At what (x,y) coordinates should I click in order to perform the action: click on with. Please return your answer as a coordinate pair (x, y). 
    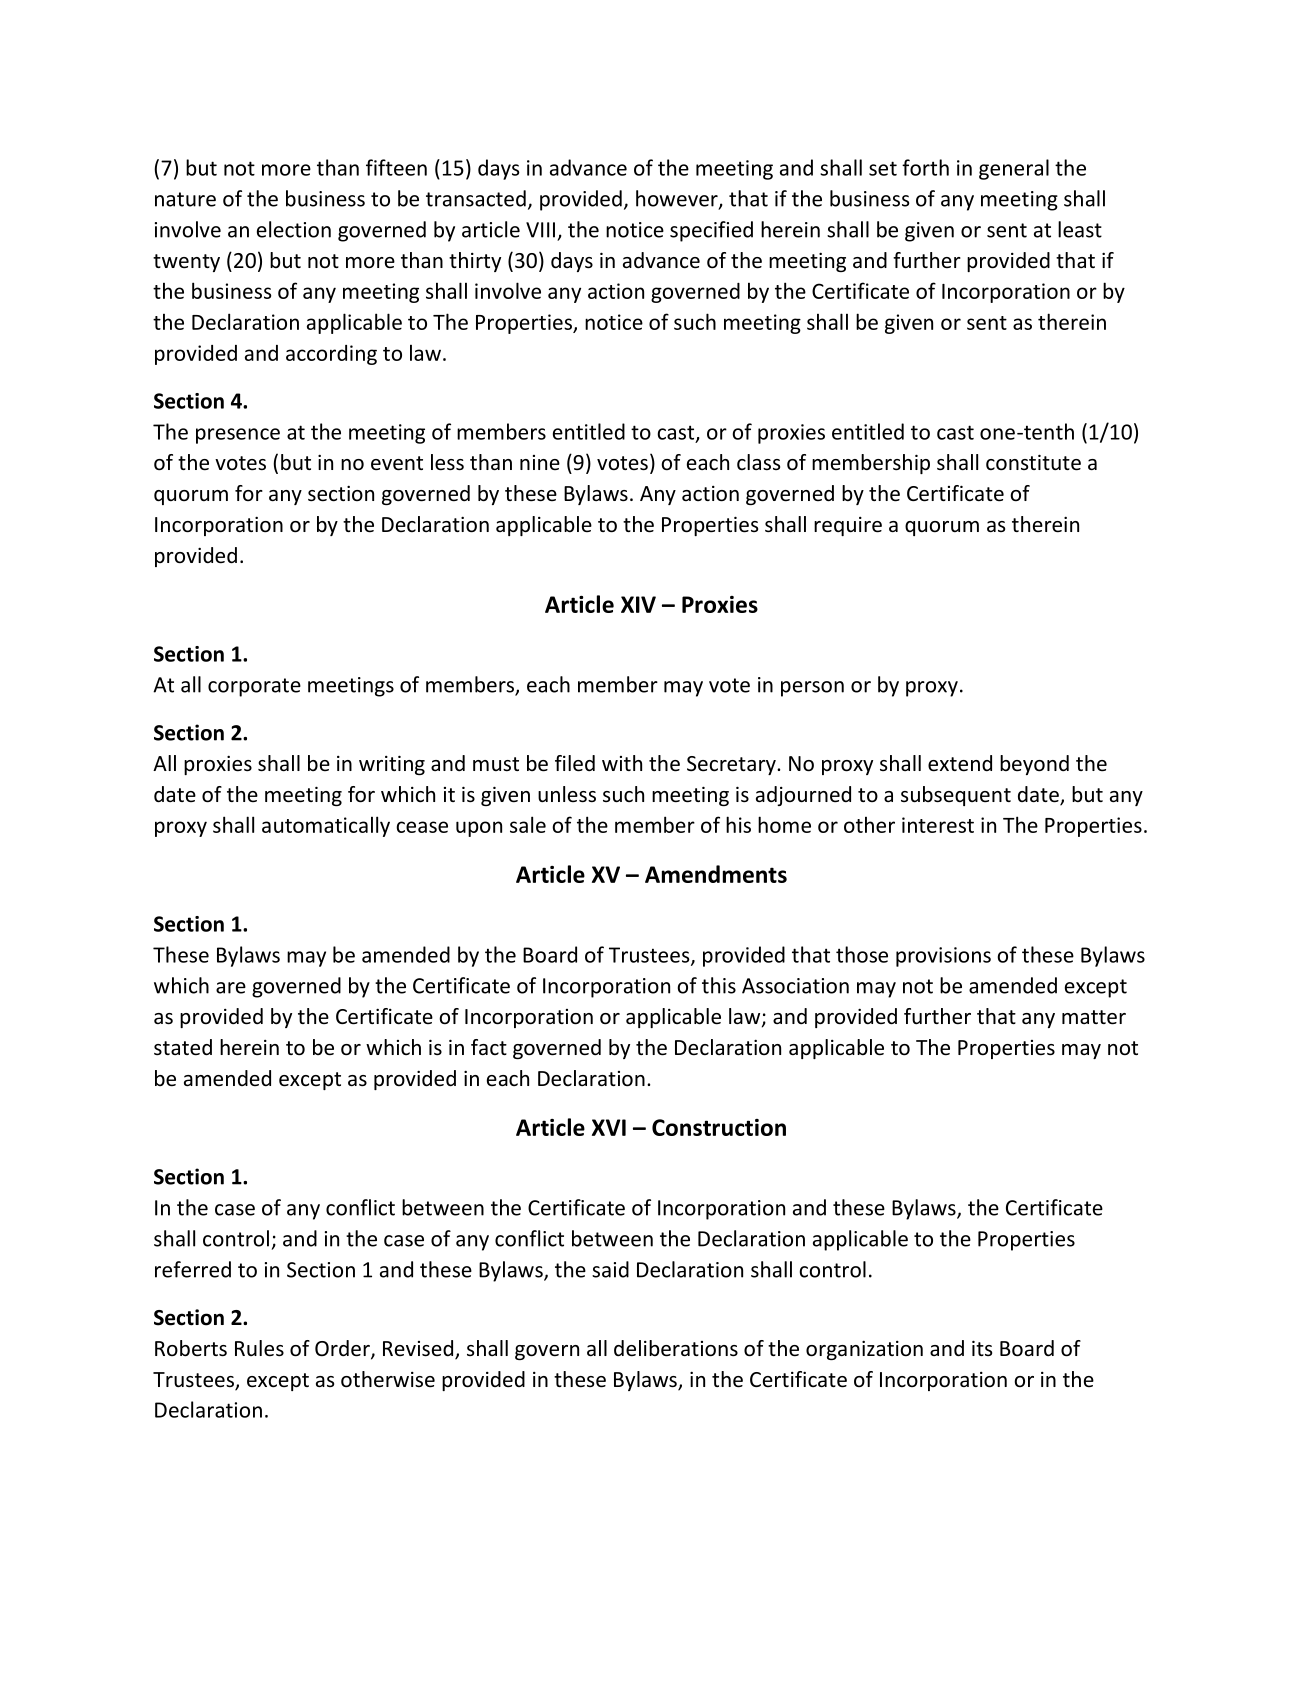
    Looking at the image, I should click on (622, 763).
